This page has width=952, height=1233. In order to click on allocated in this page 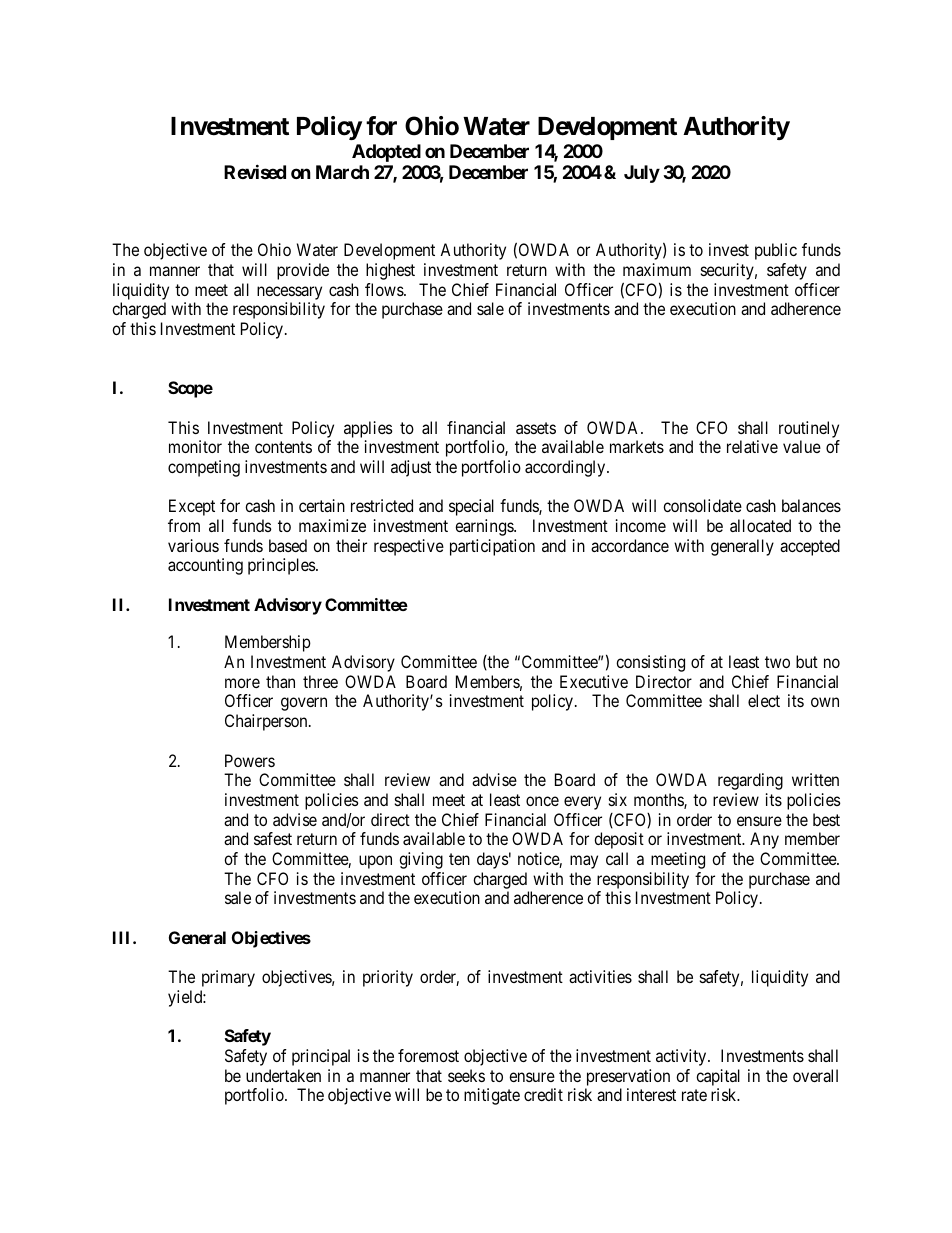, I will do `click(760, 525)`.
